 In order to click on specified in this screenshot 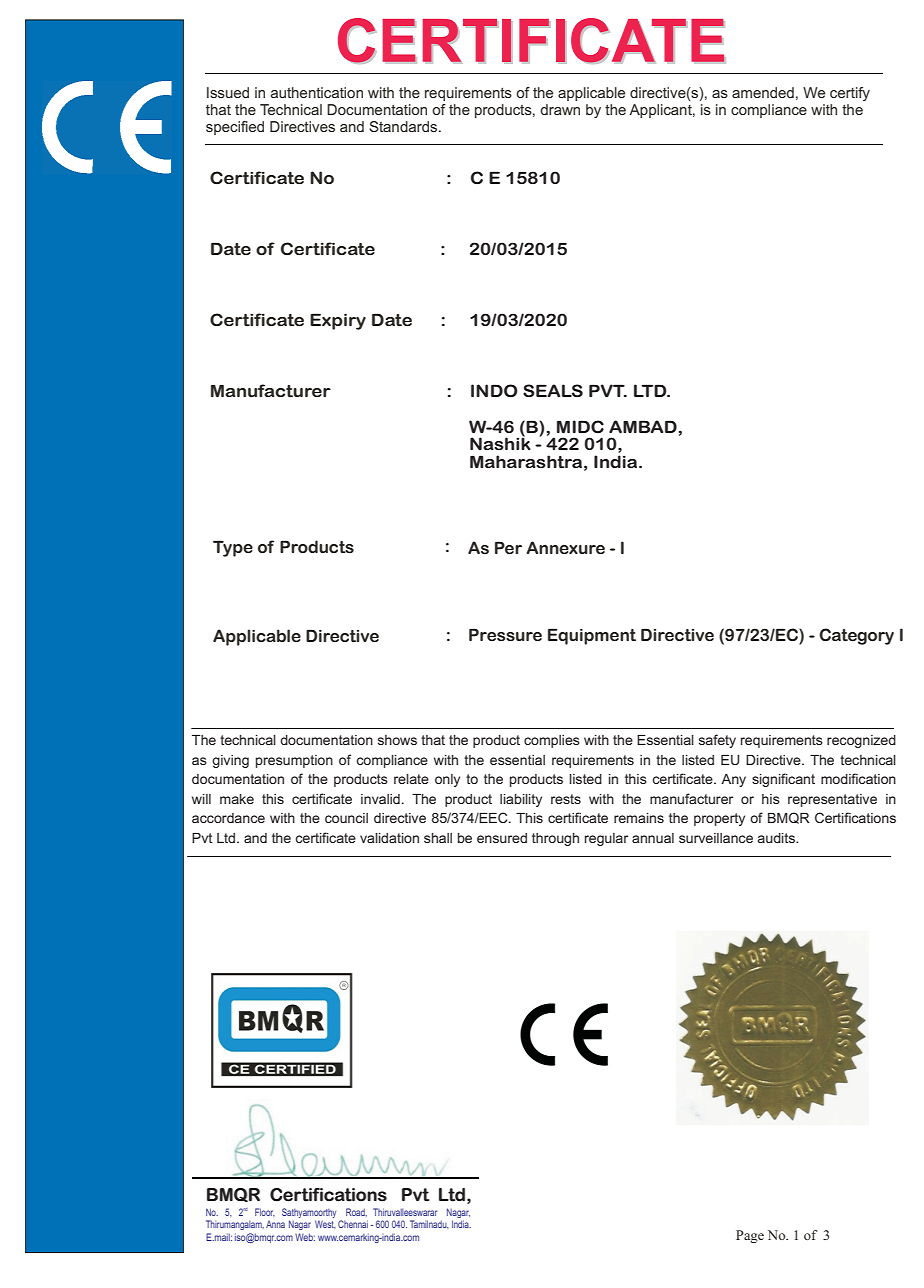, I will do `click(235, 128)`.
